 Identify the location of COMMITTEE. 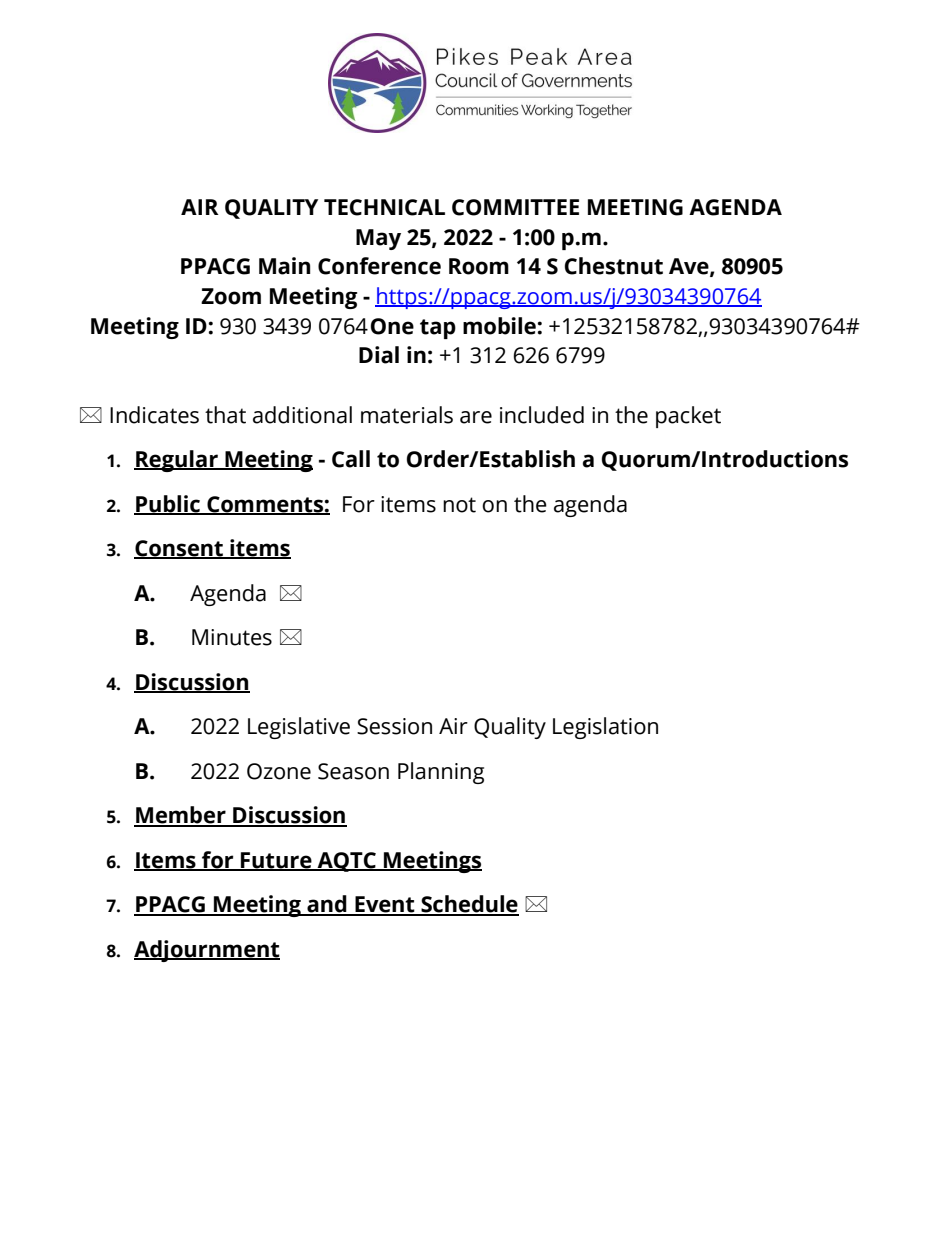
(515, 207).
